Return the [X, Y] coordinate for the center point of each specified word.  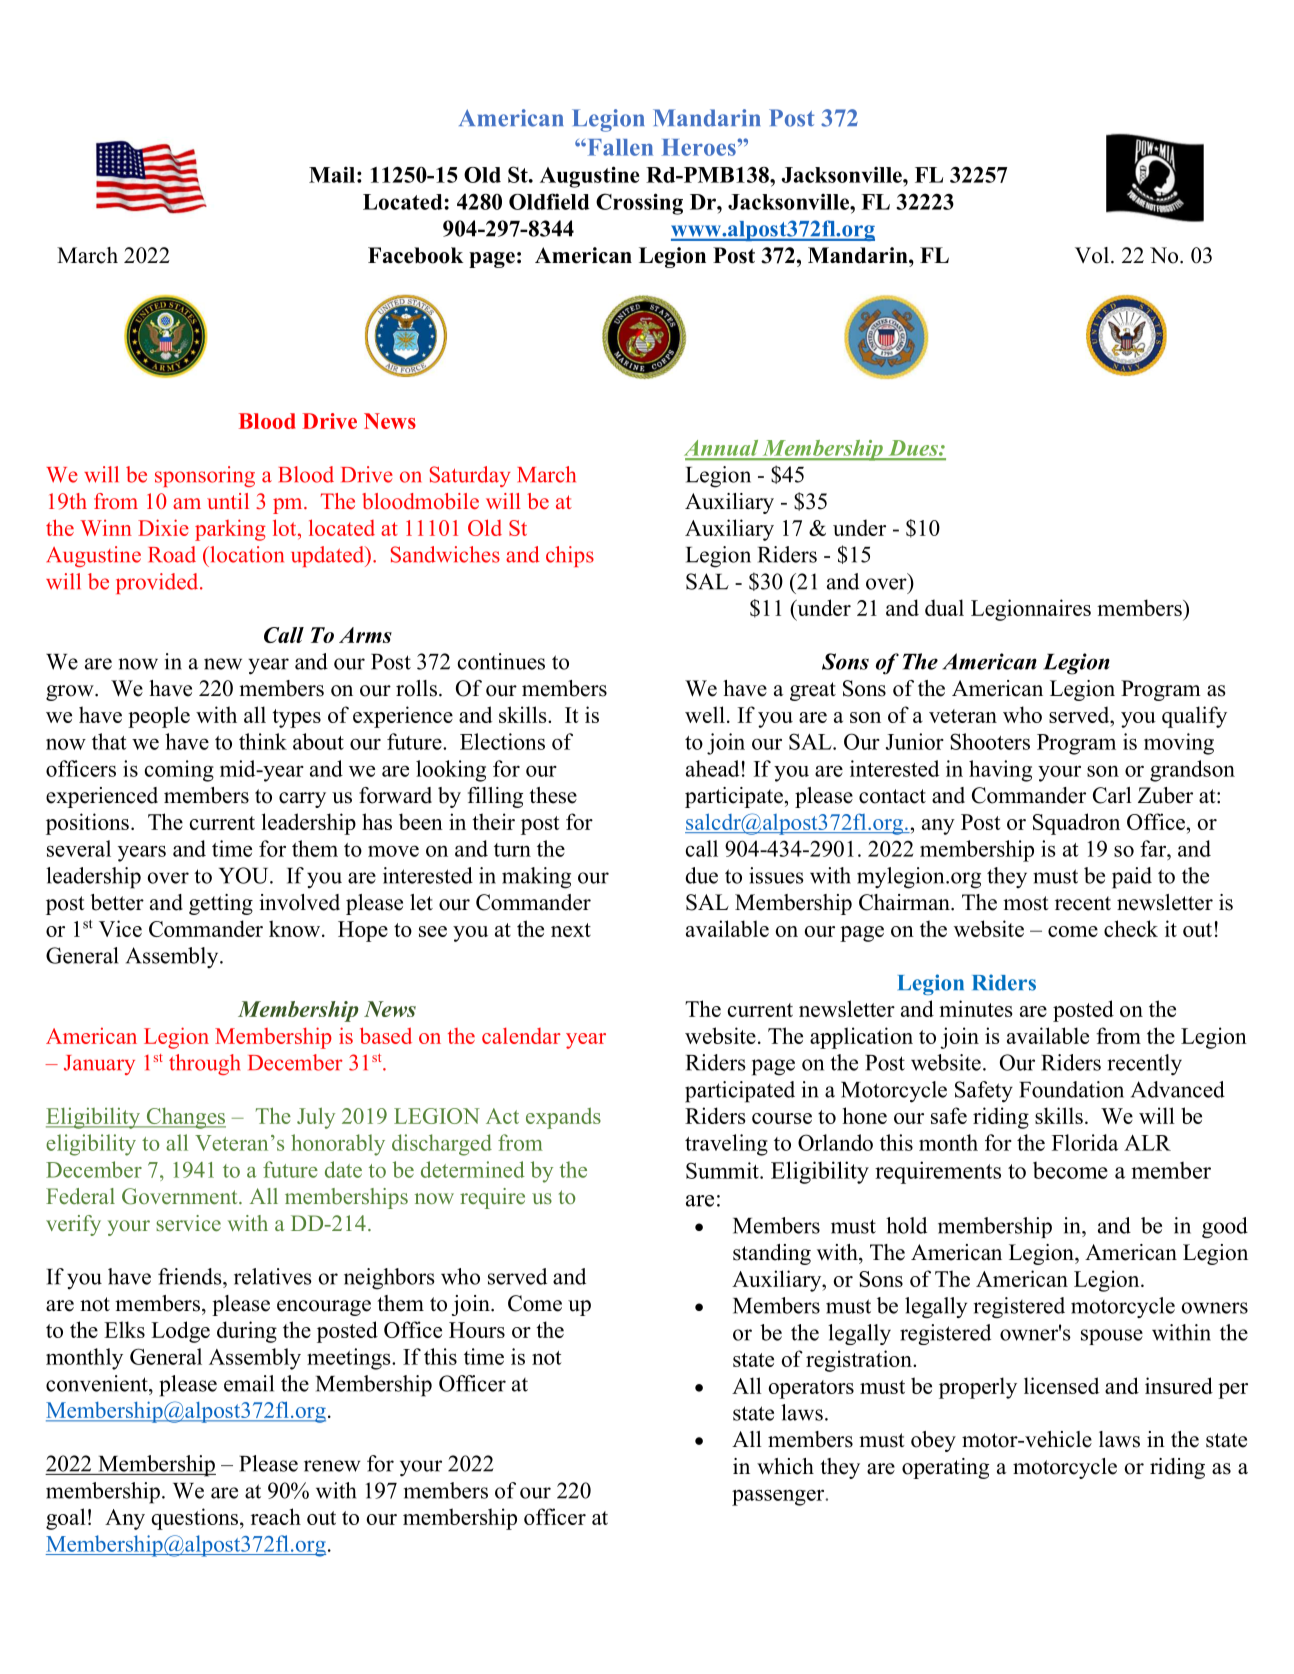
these [553, 795]
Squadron [1076, 824]
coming [179, 771]
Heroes [700, 147]
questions [195, 1519]
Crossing [639, 204]
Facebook [416, 255]
